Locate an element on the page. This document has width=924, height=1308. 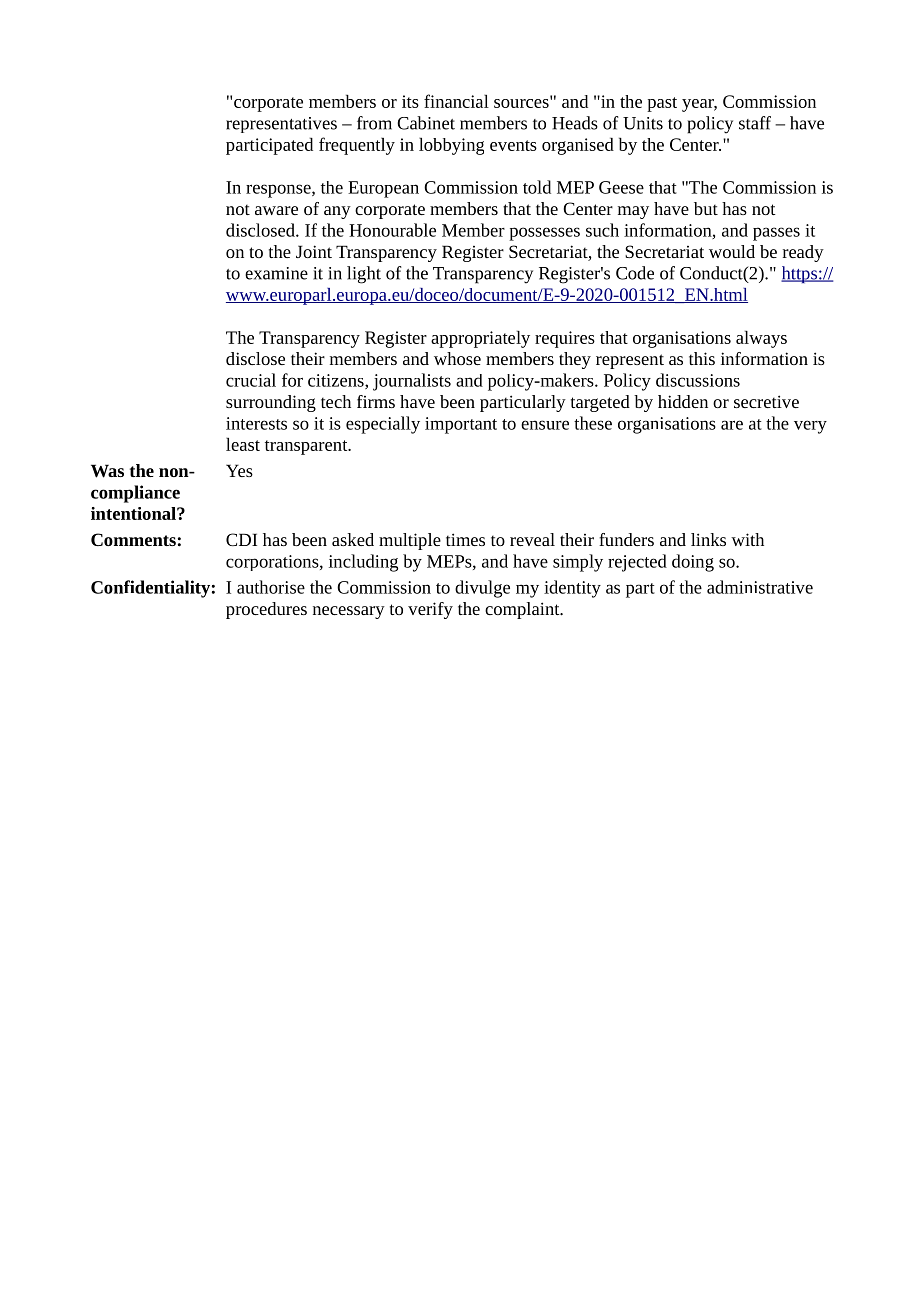
from is located at coordinates (374, 123).
